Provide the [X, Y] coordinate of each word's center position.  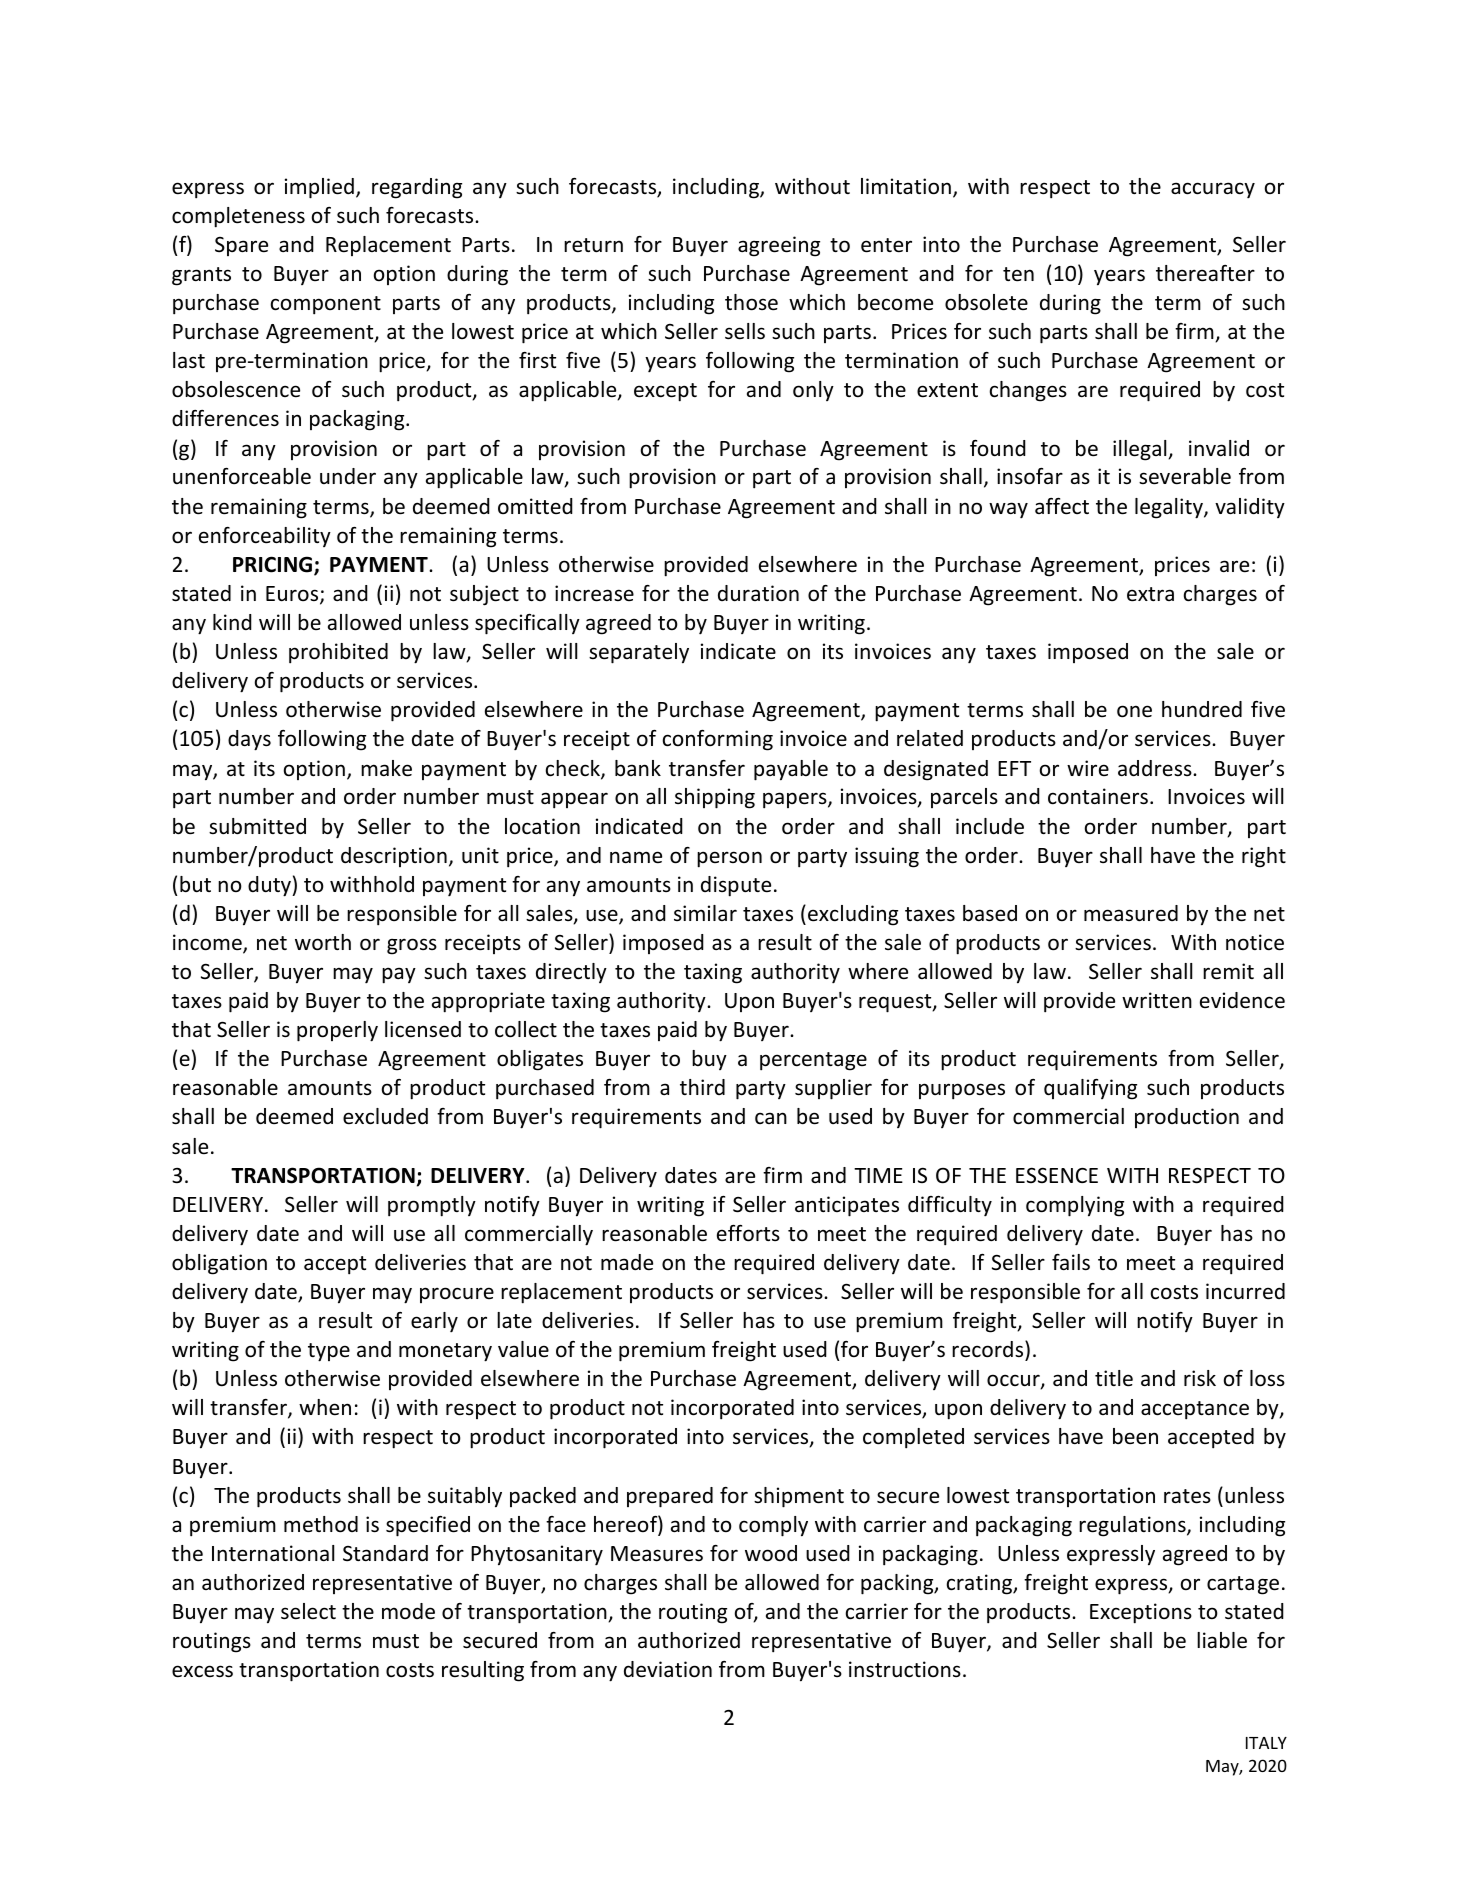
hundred [1202, 709]
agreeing [779, 246]
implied [319, 188]
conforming [718, 740]
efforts [748, 1233]
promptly [432, 1206]
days [249, 740]
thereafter [1205, 273]
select [308, 1611]
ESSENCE [1057, 1175]
